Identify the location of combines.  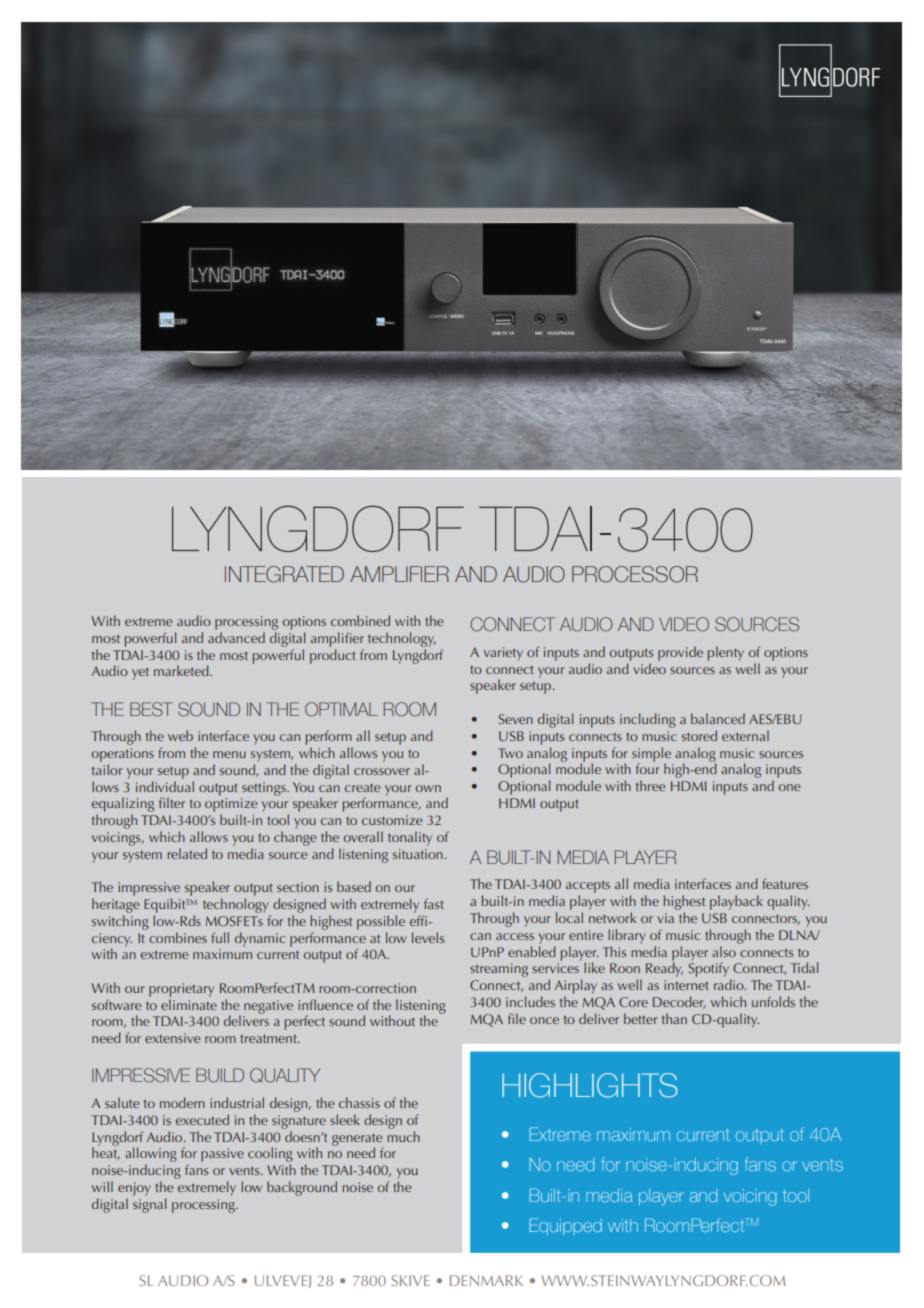
(178, 937).
